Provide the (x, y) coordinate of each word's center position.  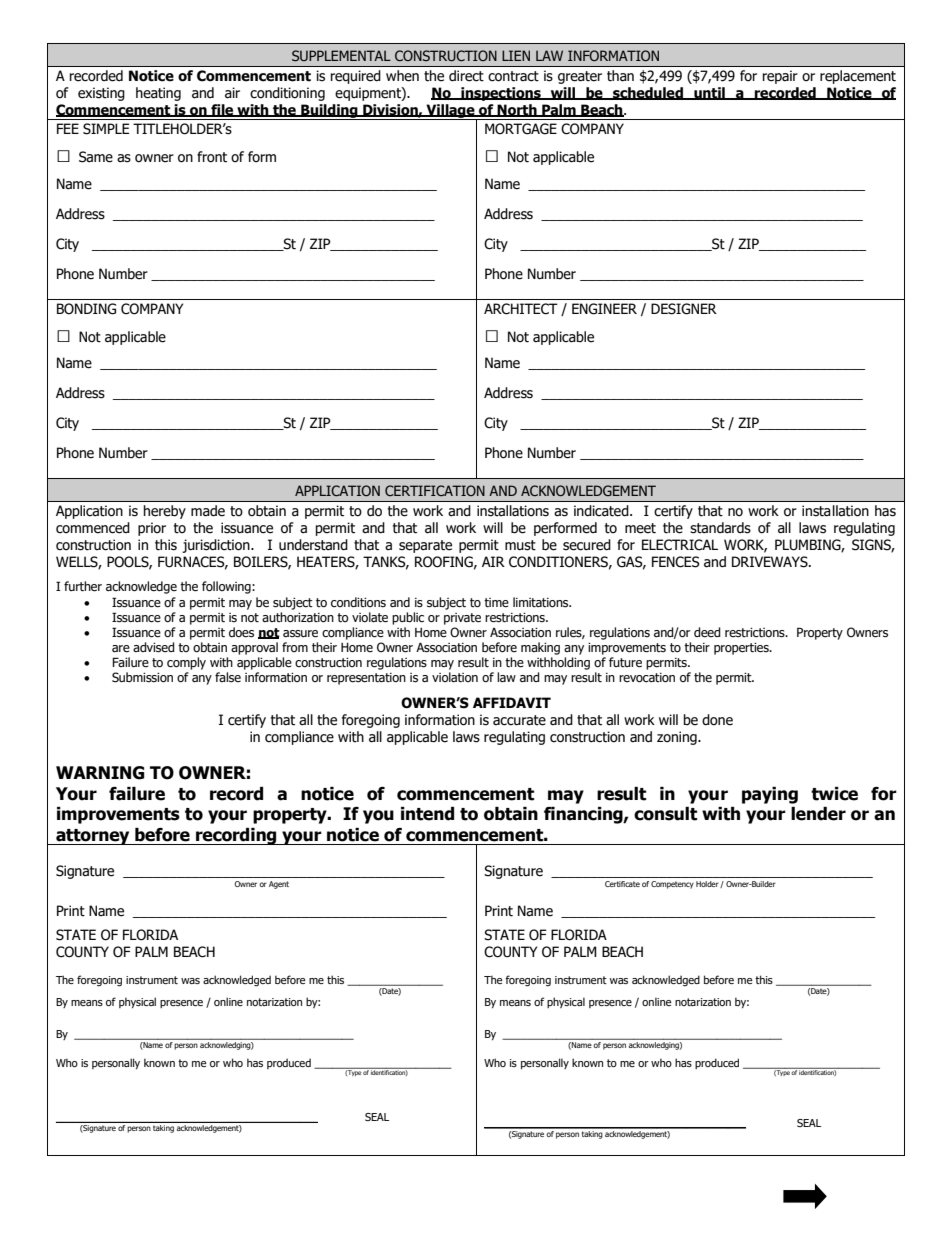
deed (707, 632)
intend (427, 814)
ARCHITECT (521, 309)
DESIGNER (684, 309)
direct (466, 76)
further (83, 586)
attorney (93, 837)
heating (158, 94)
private (462, 619)
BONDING (86, 309)
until (709, 93)
